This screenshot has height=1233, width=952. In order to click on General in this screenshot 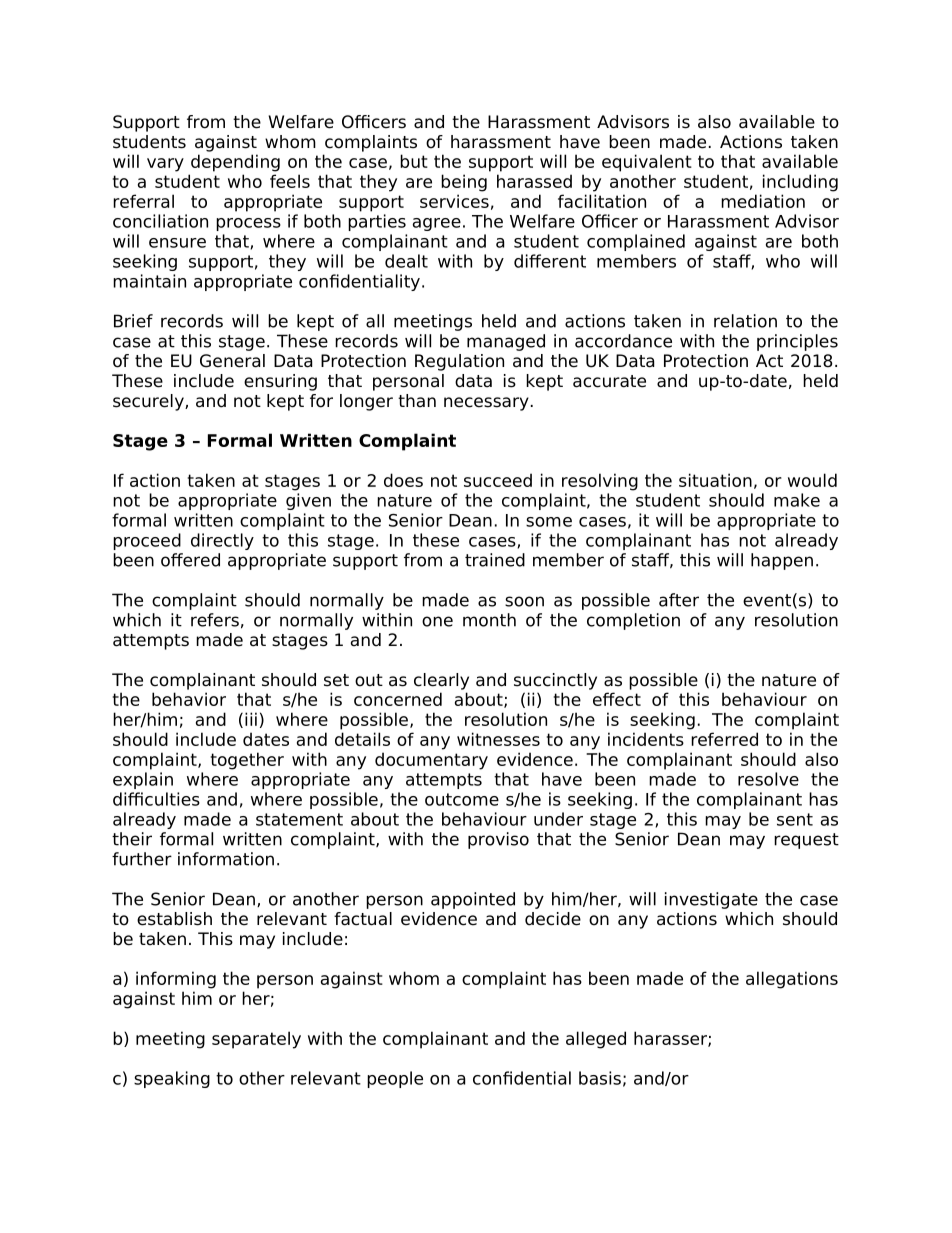, I will do `click(232, 361)`.
